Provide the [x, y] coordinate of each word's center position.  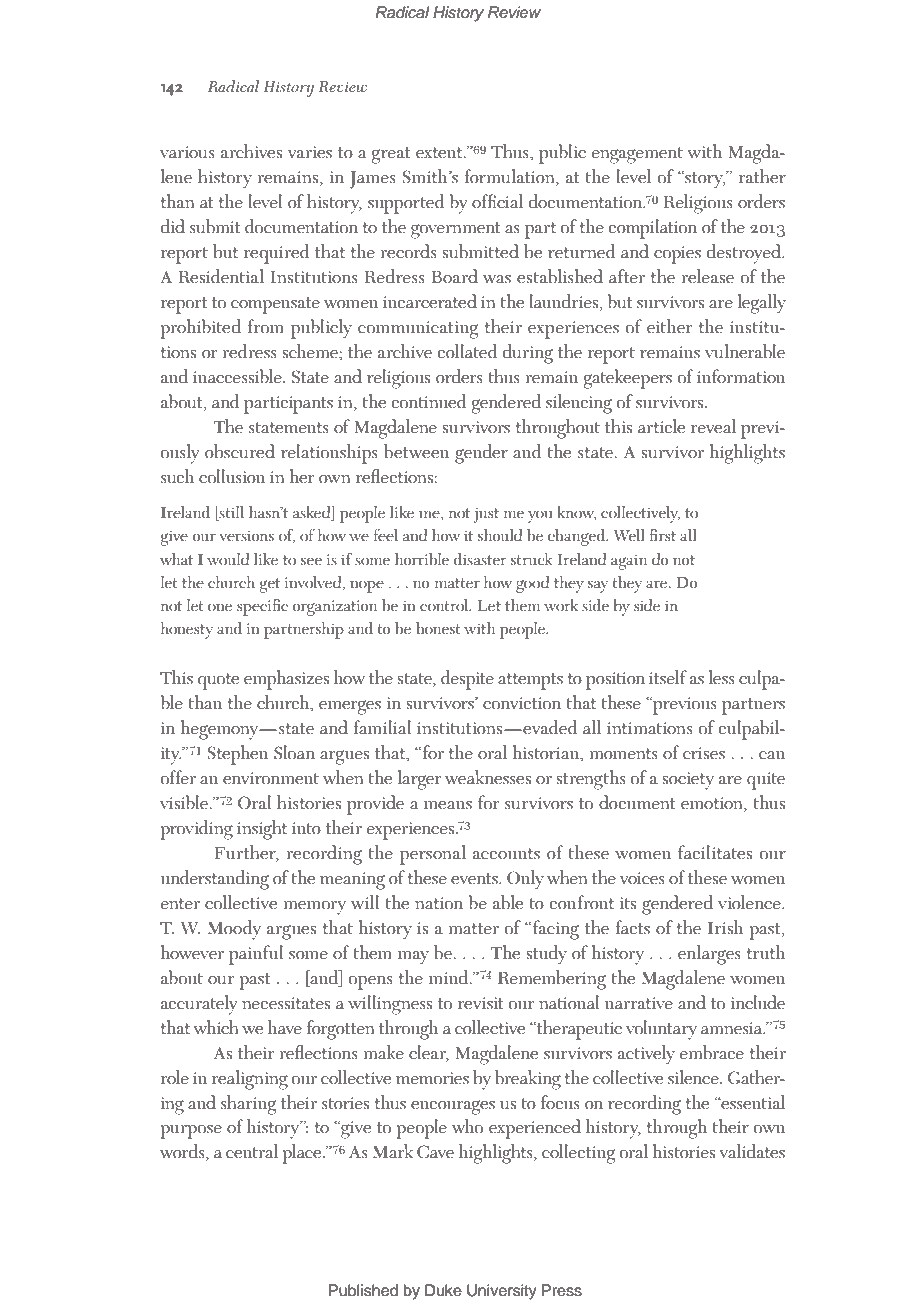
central [252, 1151]
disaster [480, 559]
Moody [234, 930]
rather [762, 176]
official [497, 201]
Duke [443, 1290]
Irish [725, 927]
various [187, 152]
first [662, 535]
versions [246, 536]
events [475, 879]
